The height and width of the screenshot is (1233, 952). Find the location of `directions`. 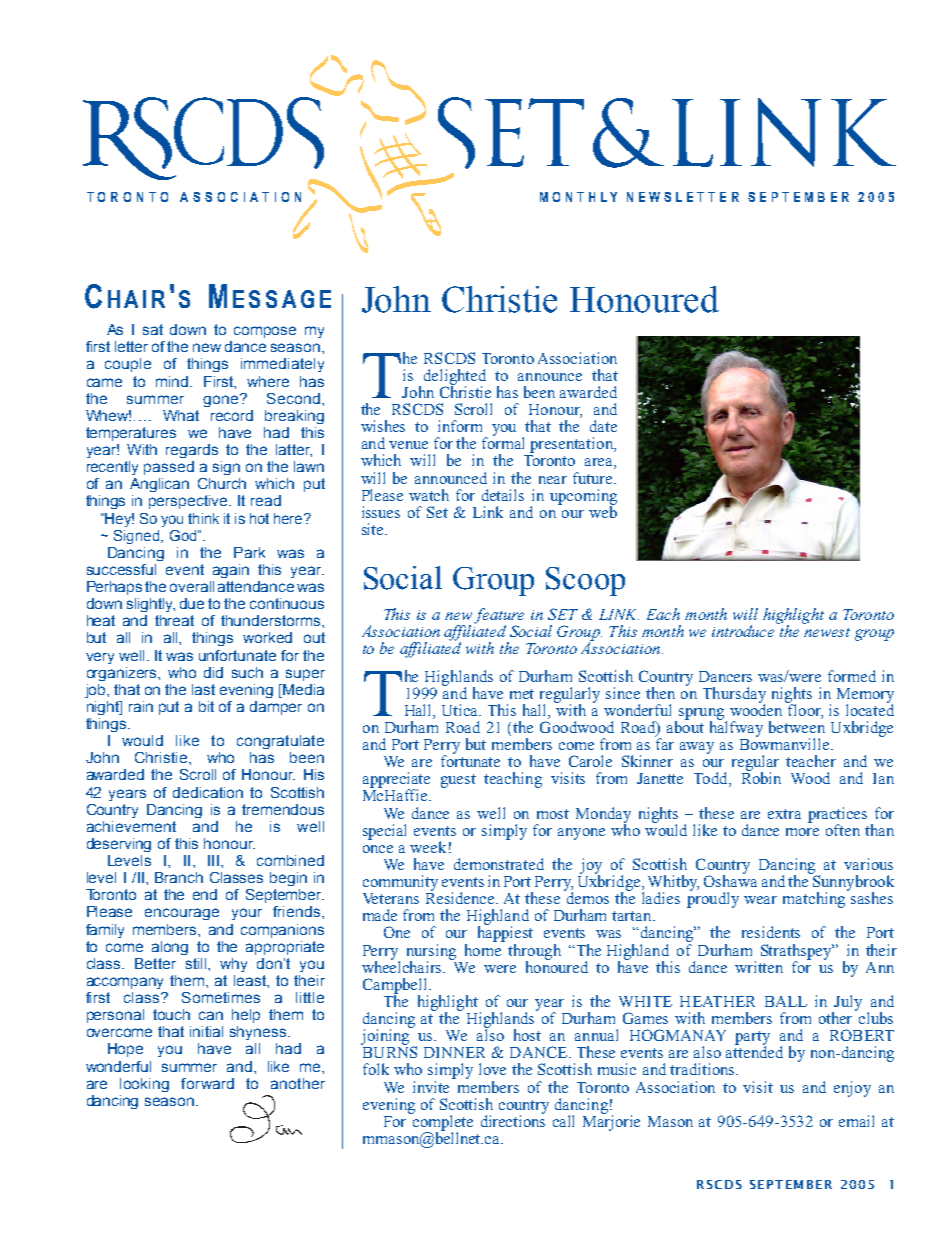

directions is located at coordinates (513, 1120).
